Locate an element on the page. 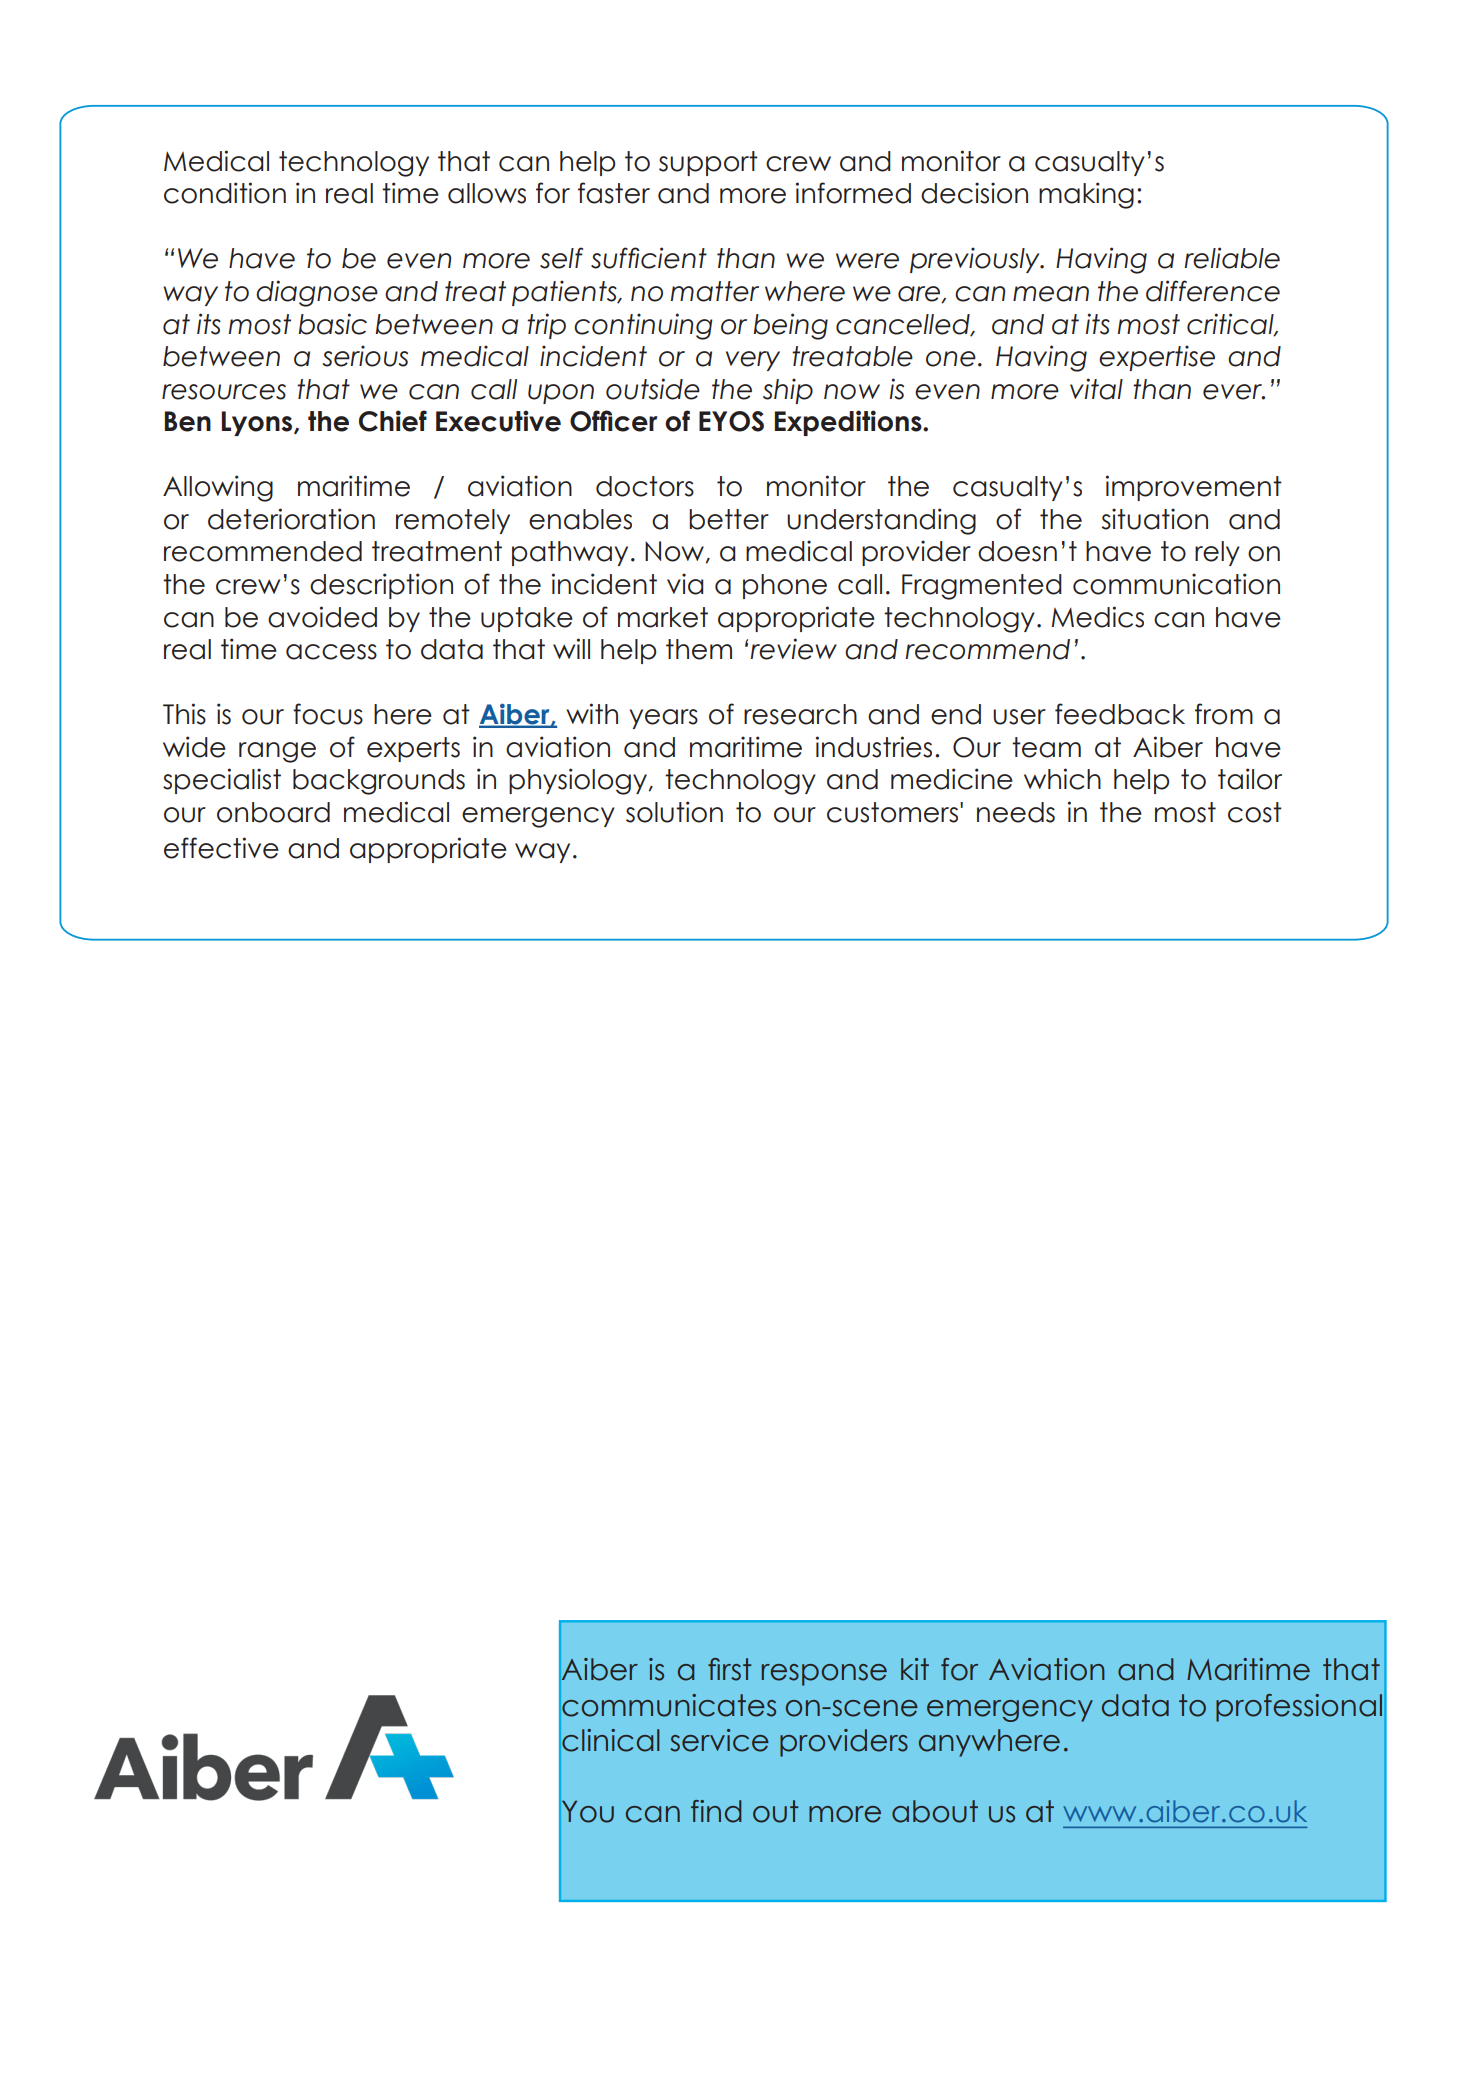 This page has width=1469, height=2077. support is located at coordinates (708, 163).
